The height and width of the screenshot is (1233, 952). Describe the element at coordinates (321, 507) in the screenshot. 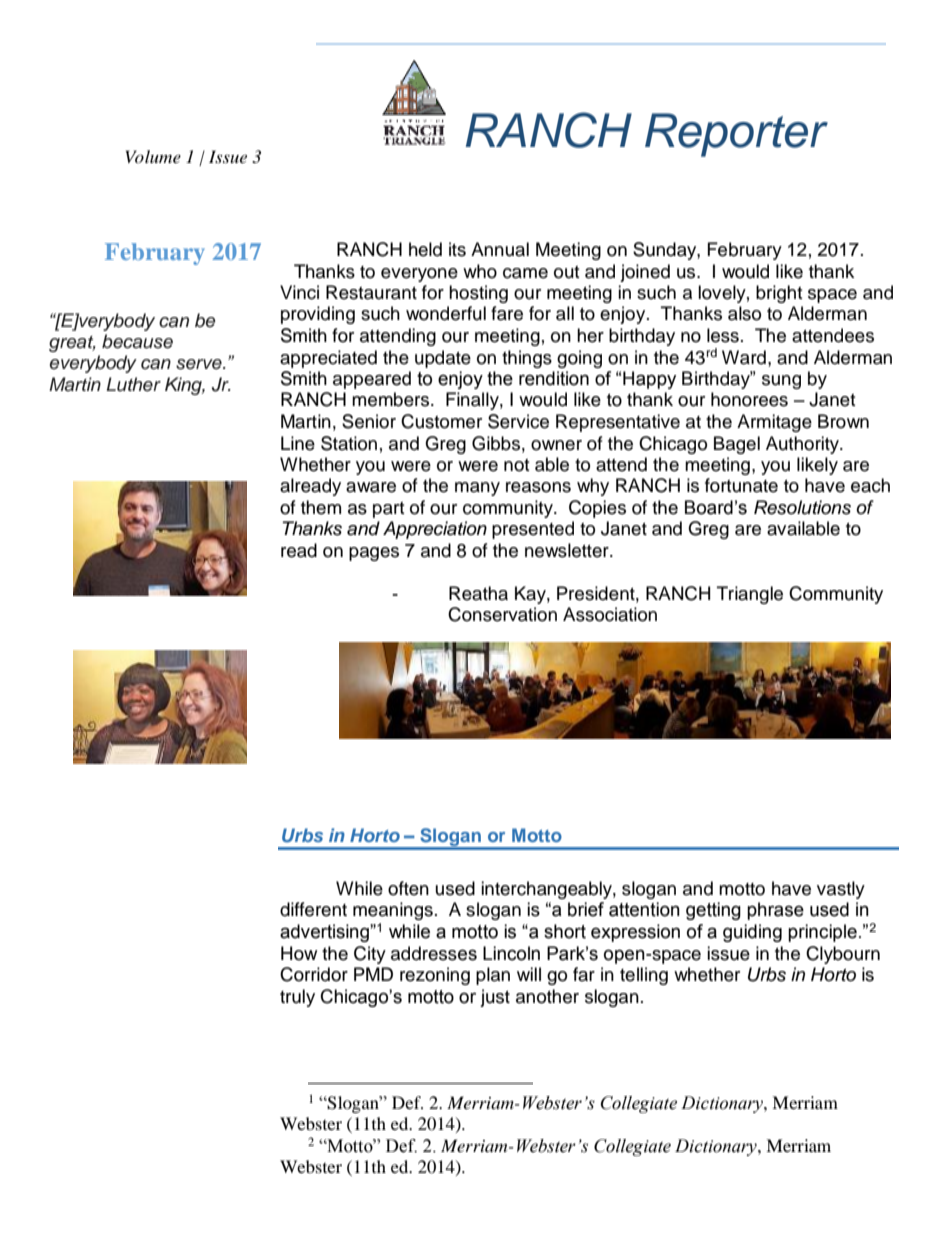

I see `them` at that location.
